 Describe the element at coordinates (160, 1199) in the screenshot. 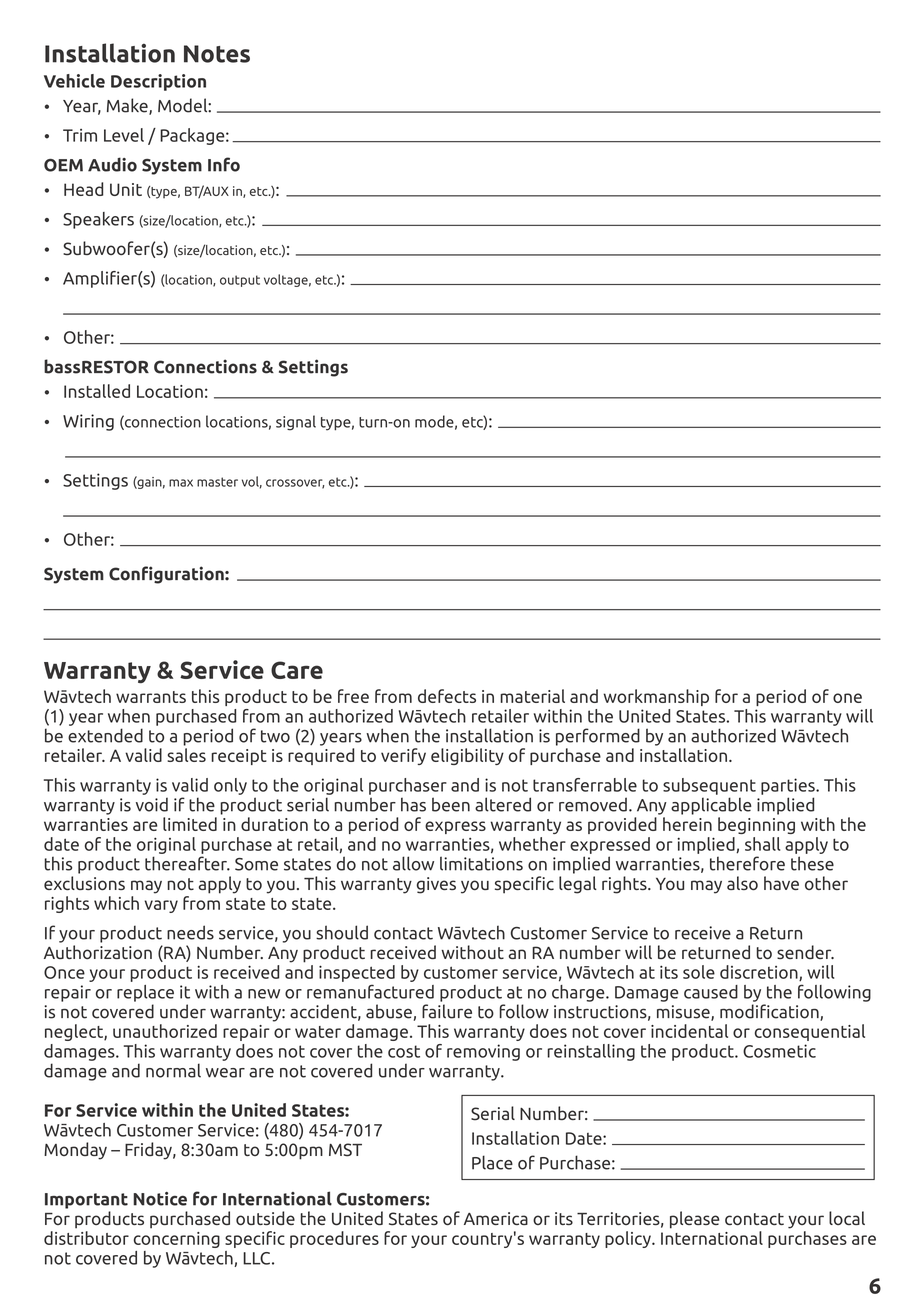

I see `Notice` at that location.
